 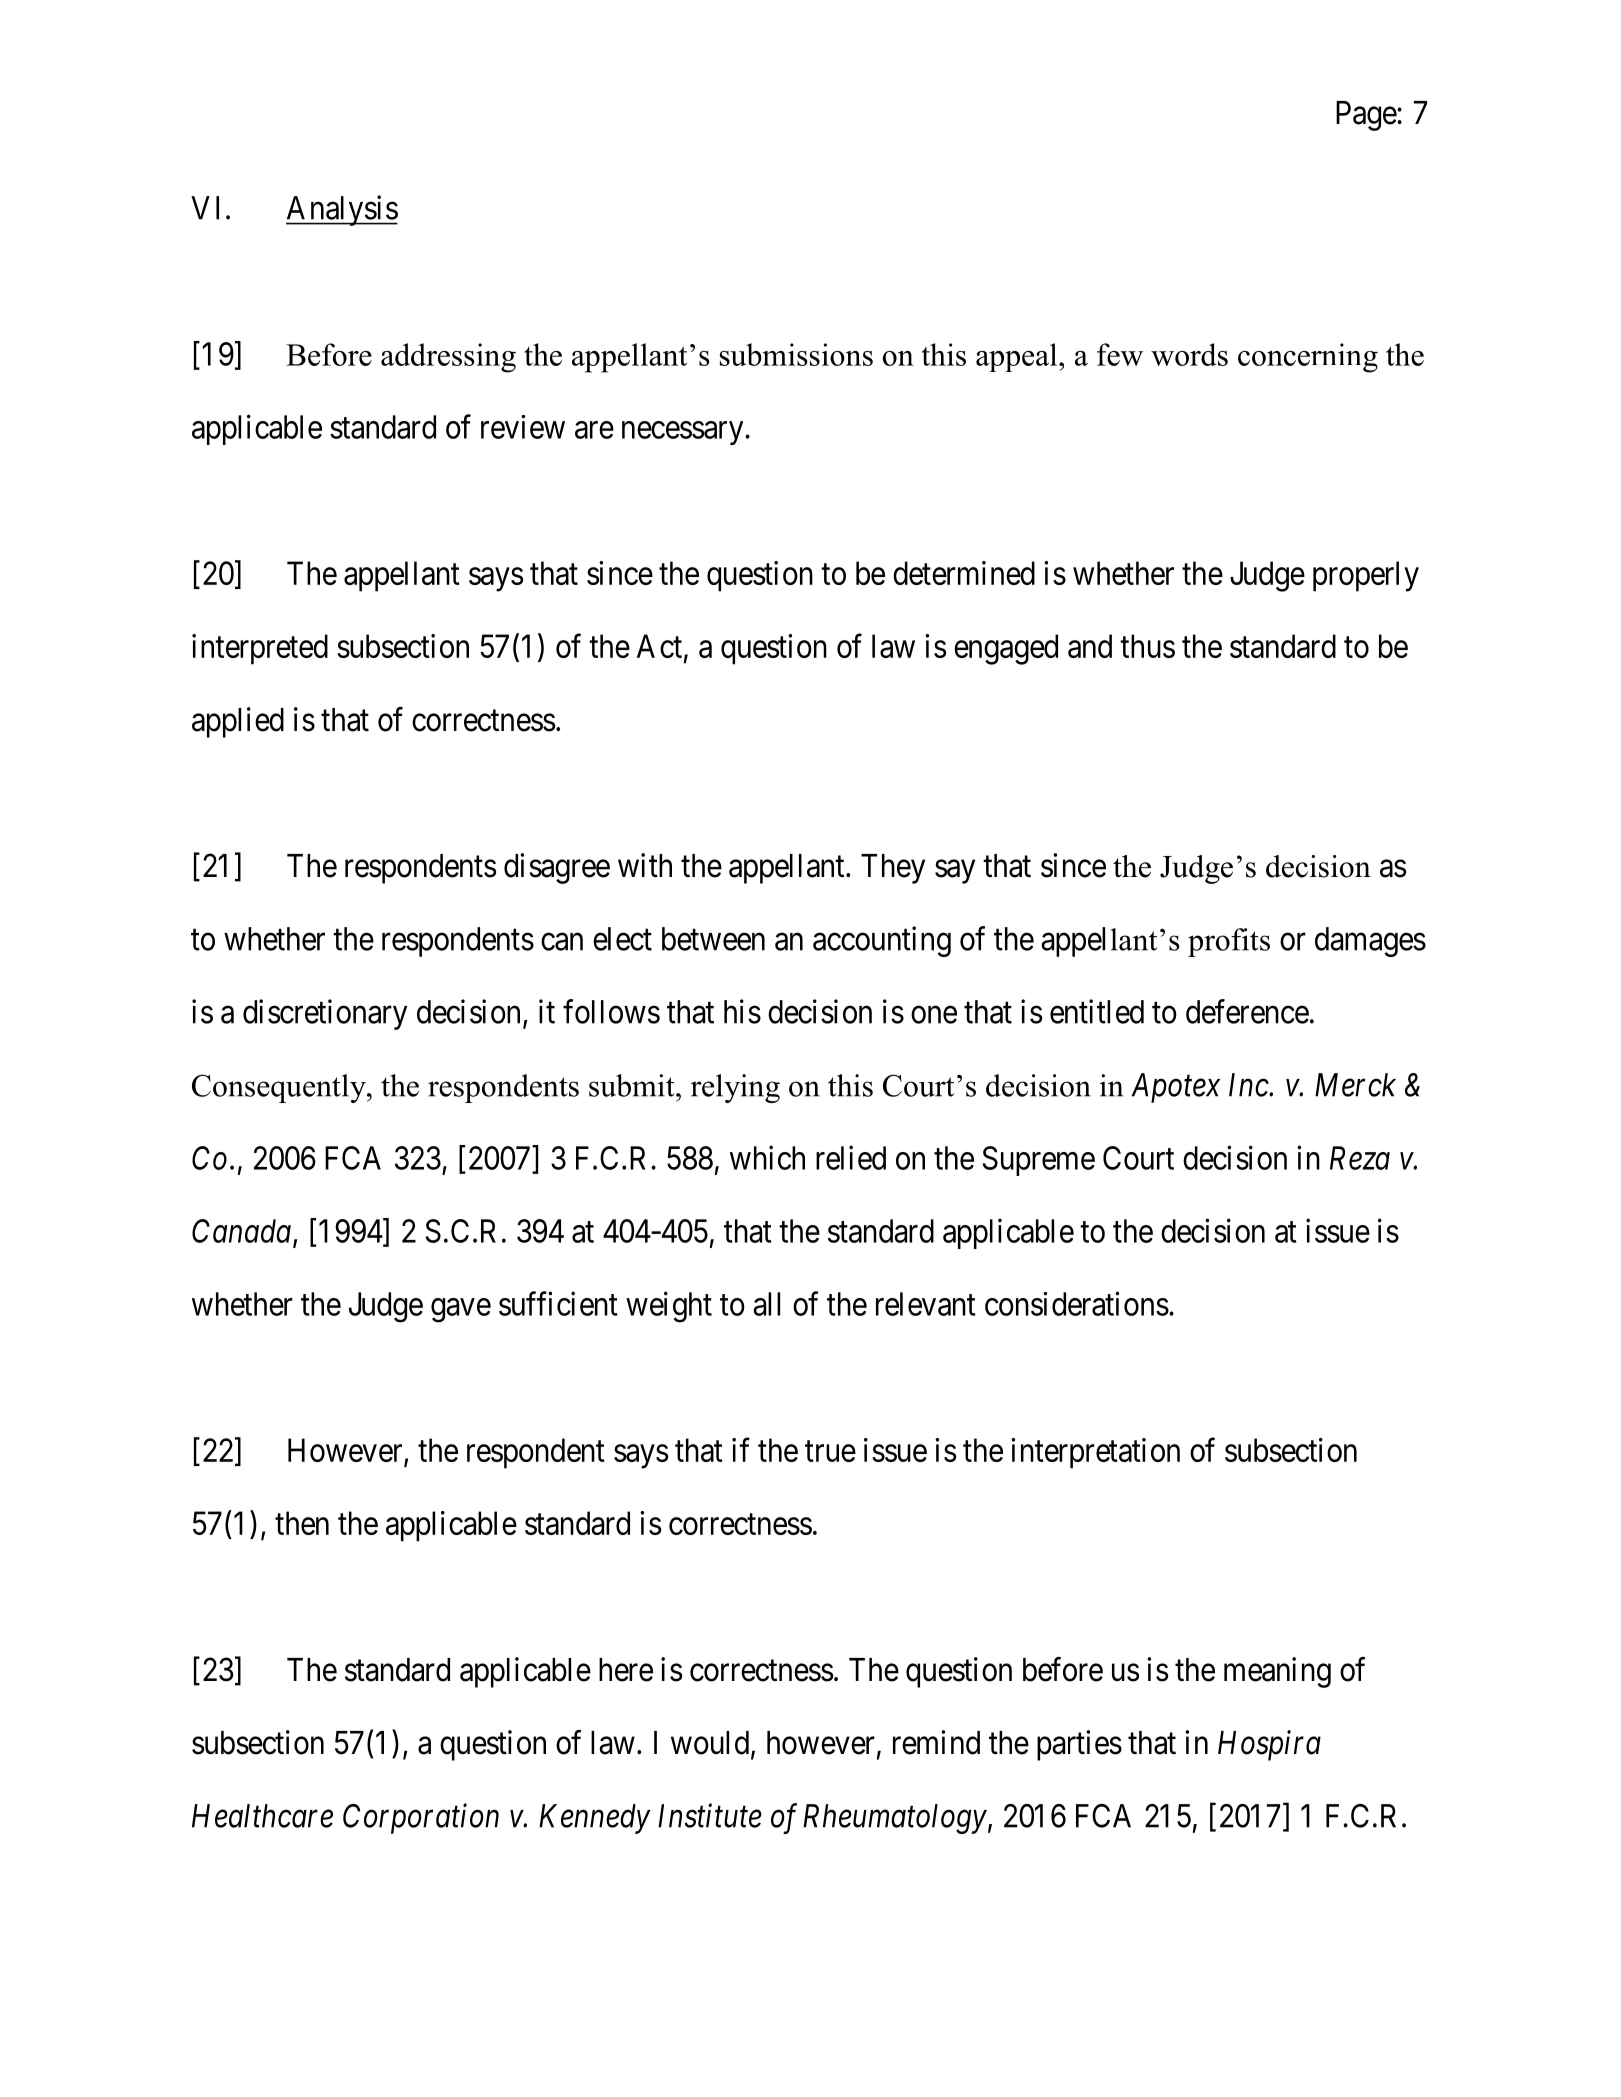 I want to click on all, so click(x=766, y=1304).
